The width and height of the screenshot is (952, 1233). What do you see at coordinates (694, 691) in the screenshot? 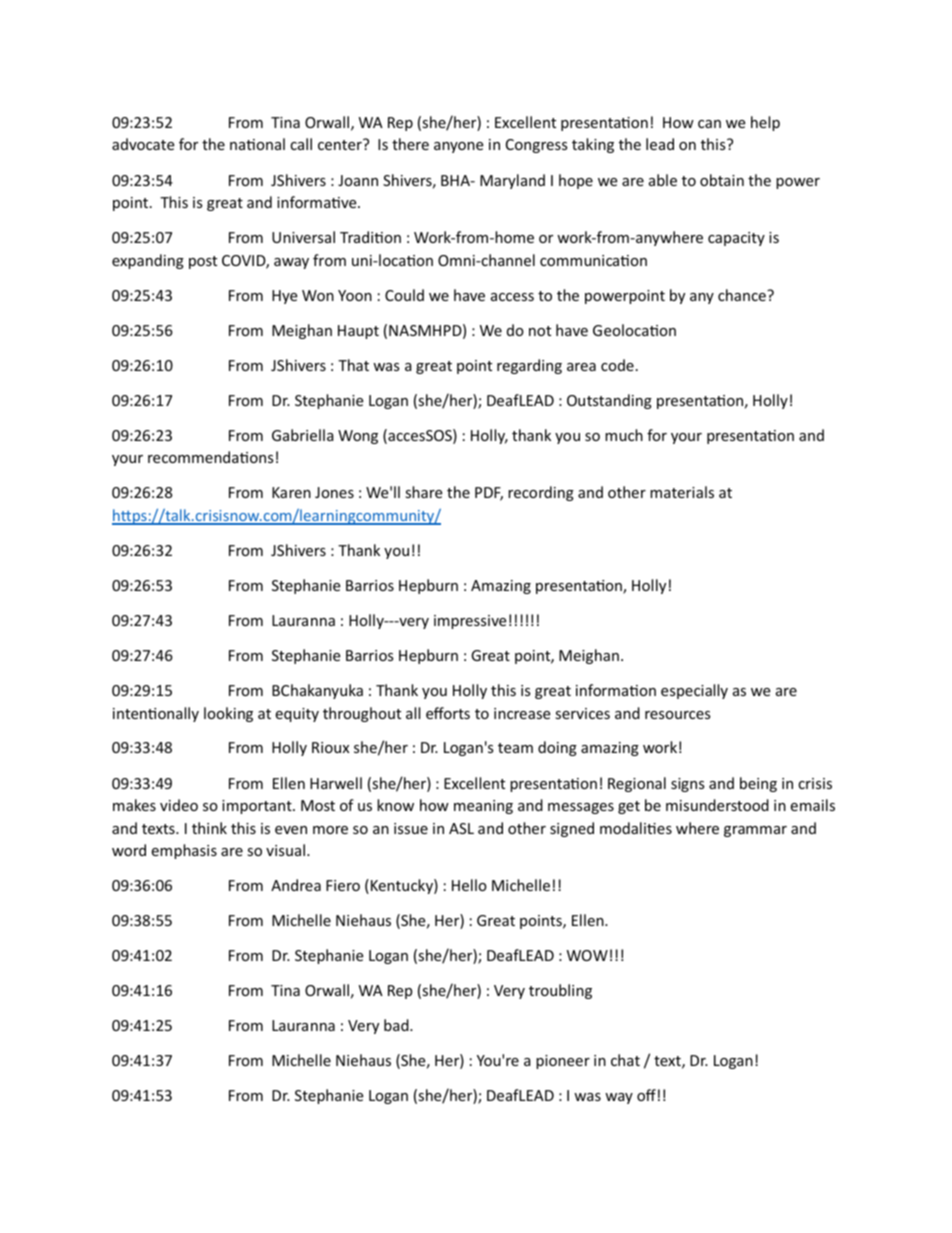
I see `especially` at bounding box center [694, 691].
